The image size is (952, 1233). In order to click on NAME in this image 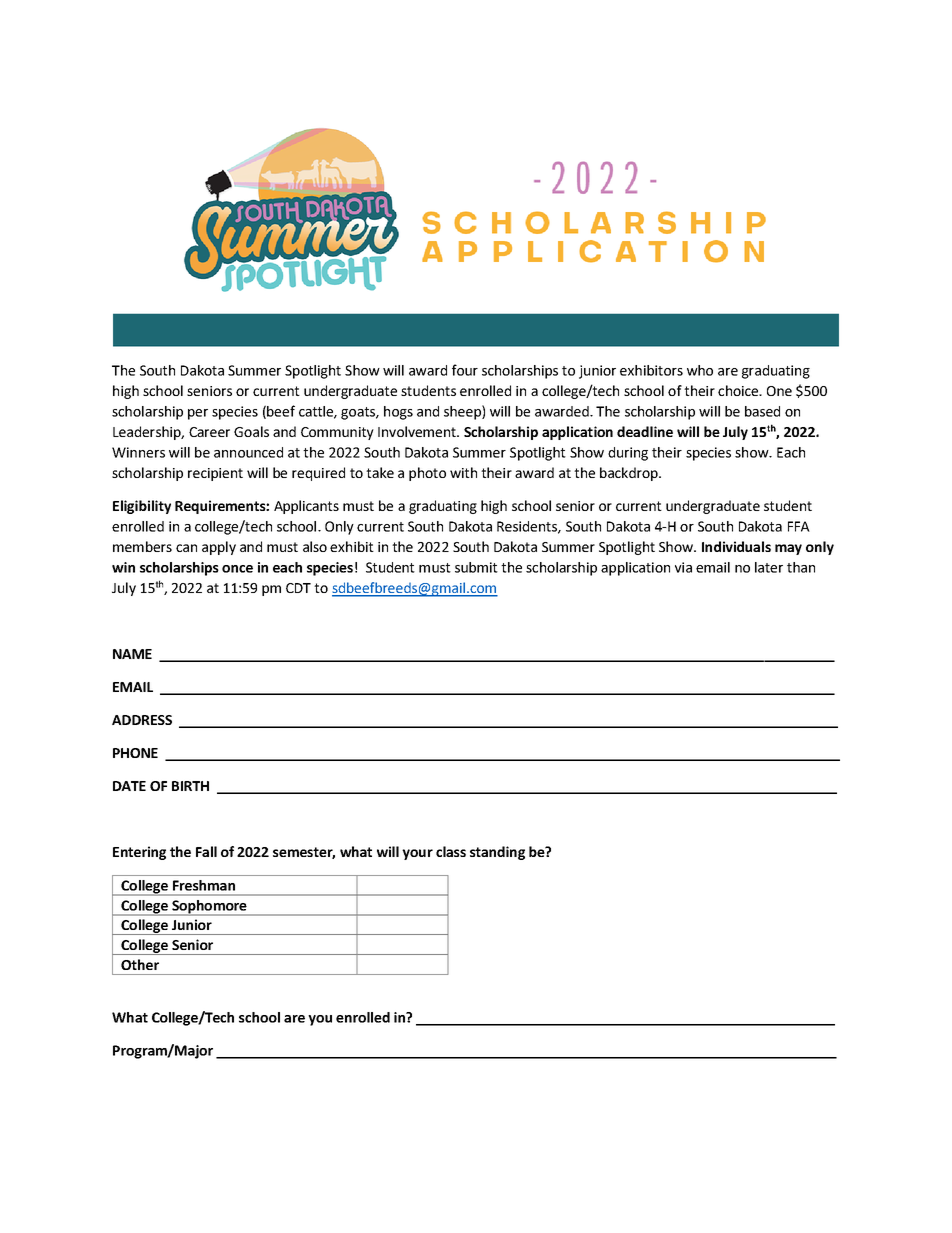, I will do `click(132, 654)`.
